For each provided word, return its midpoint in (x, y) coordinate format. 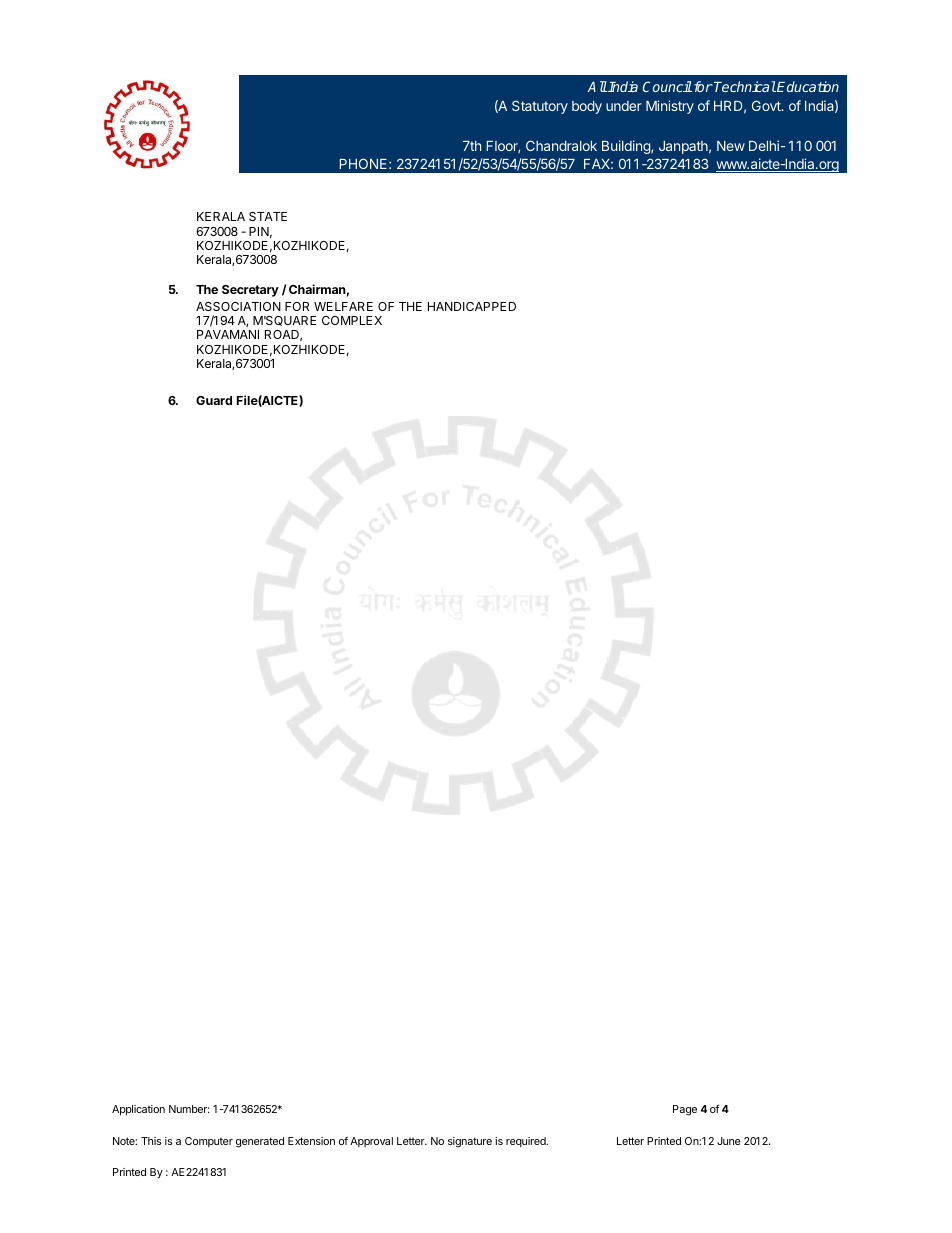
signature (470, 1142)
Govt (767, 105)
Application (138, 1110)
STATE (268, 216)
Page (685, 1110)
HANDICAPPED (472, 306)
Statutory (540, 107)
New (731, 146)
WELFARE (343, 306)
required (527, 1142)
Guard (214, 400)
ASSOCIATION (238, 306)
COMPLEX (352, 320)
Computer (209, 1142)
